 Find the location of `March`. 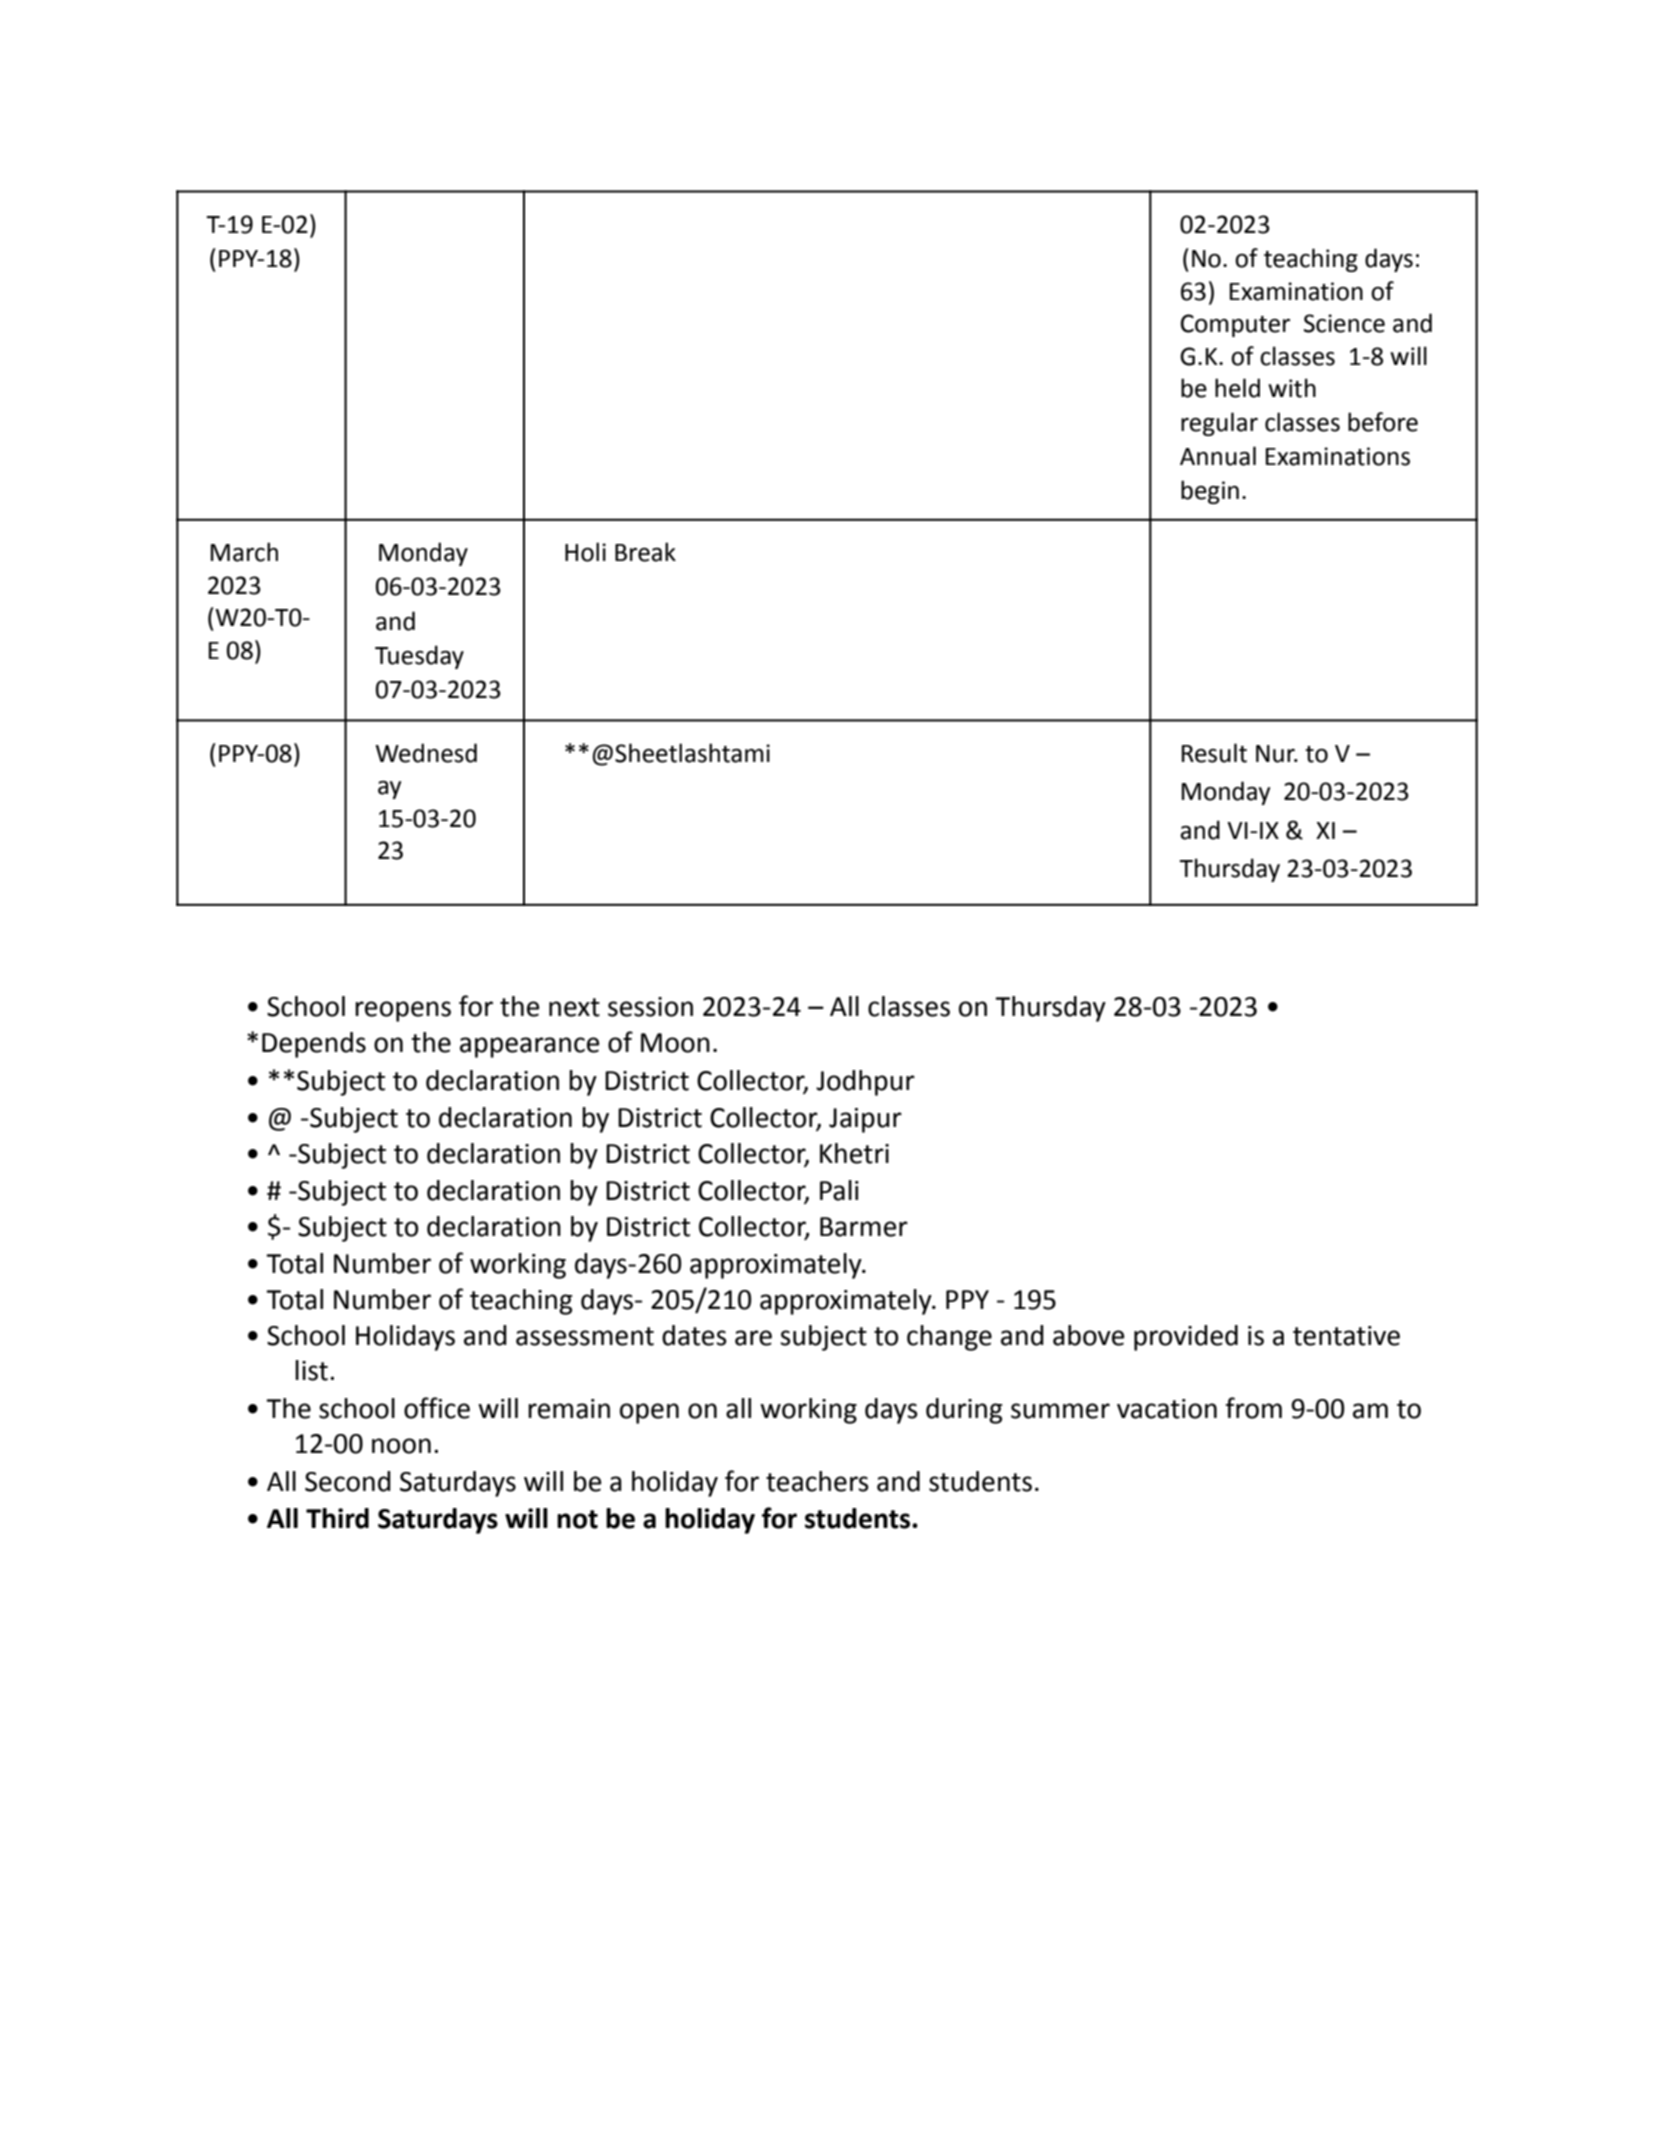

March is located at coordinates (244, 552).
